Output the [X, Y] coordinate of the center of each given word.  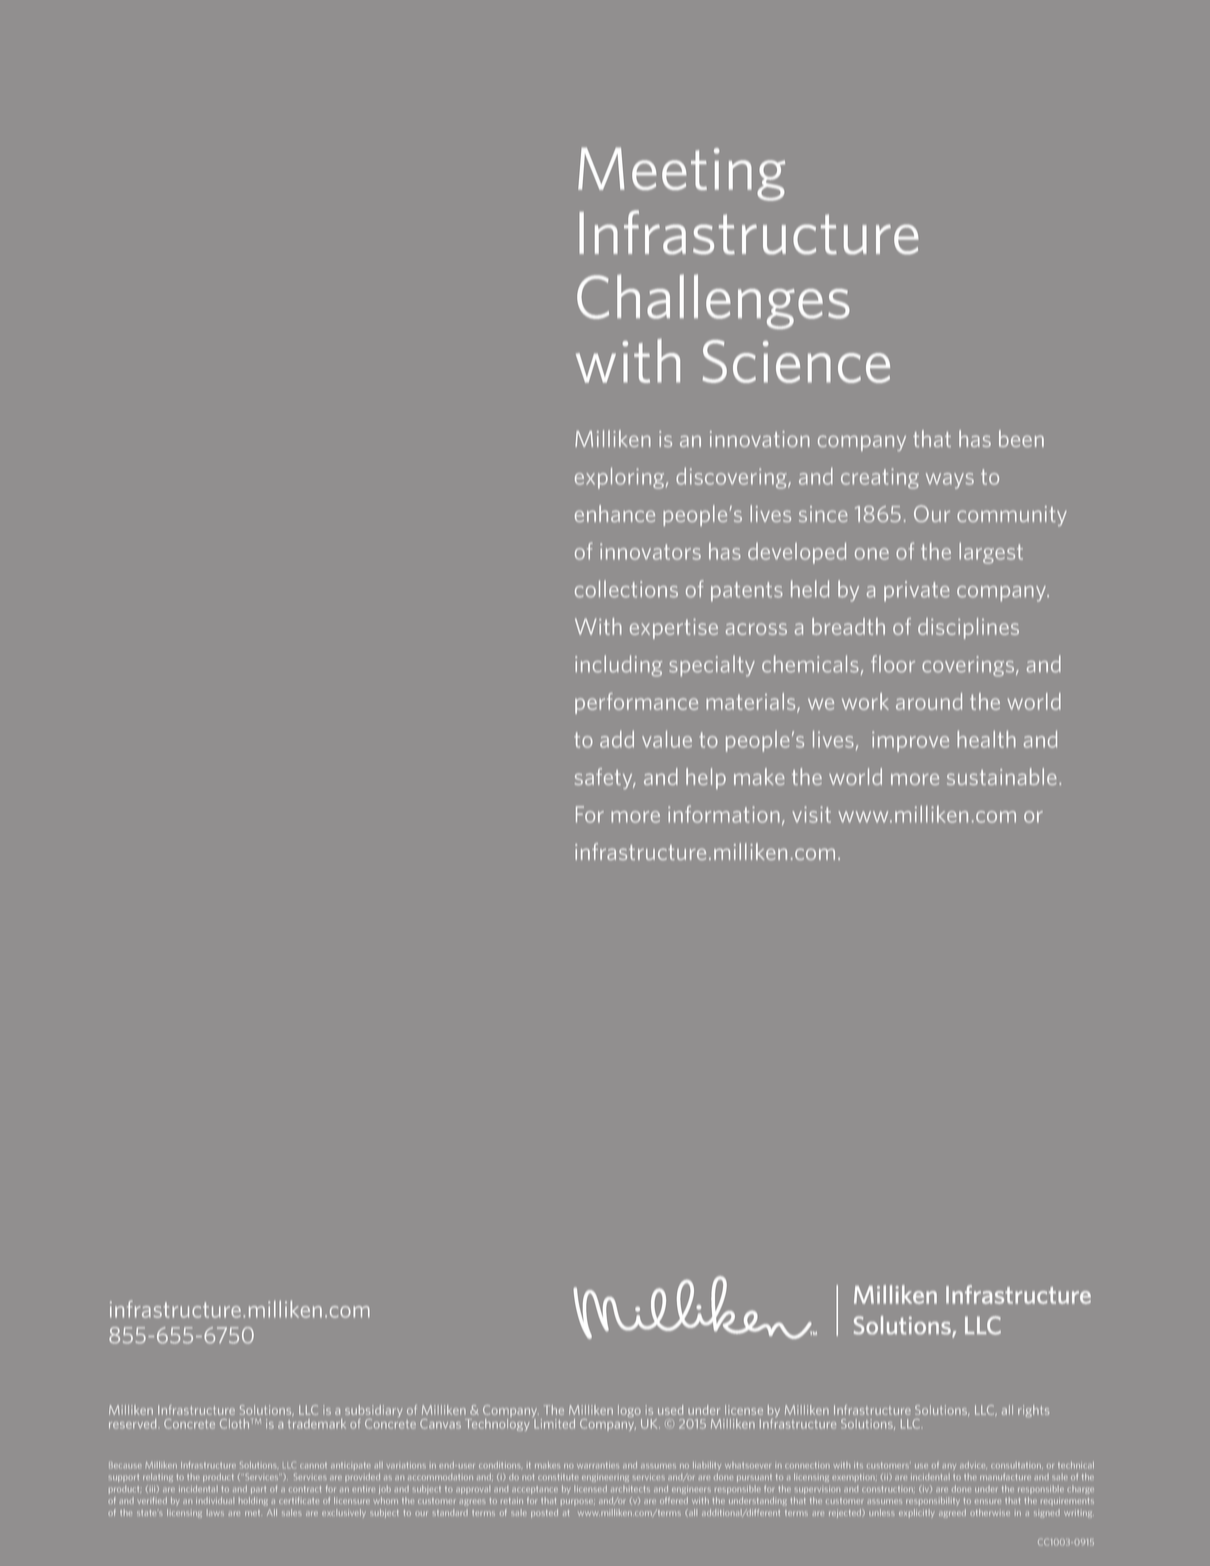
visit [811, 814]
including [618, 666]
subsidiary [374, 1412]
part [258, 1490]
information [724, 814]
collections [626, 589]
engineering [605, 1478]
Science [796, 361]
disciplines [968, 628]
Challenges [713, 301]
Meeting [681, 174]
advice [973, 1465]
